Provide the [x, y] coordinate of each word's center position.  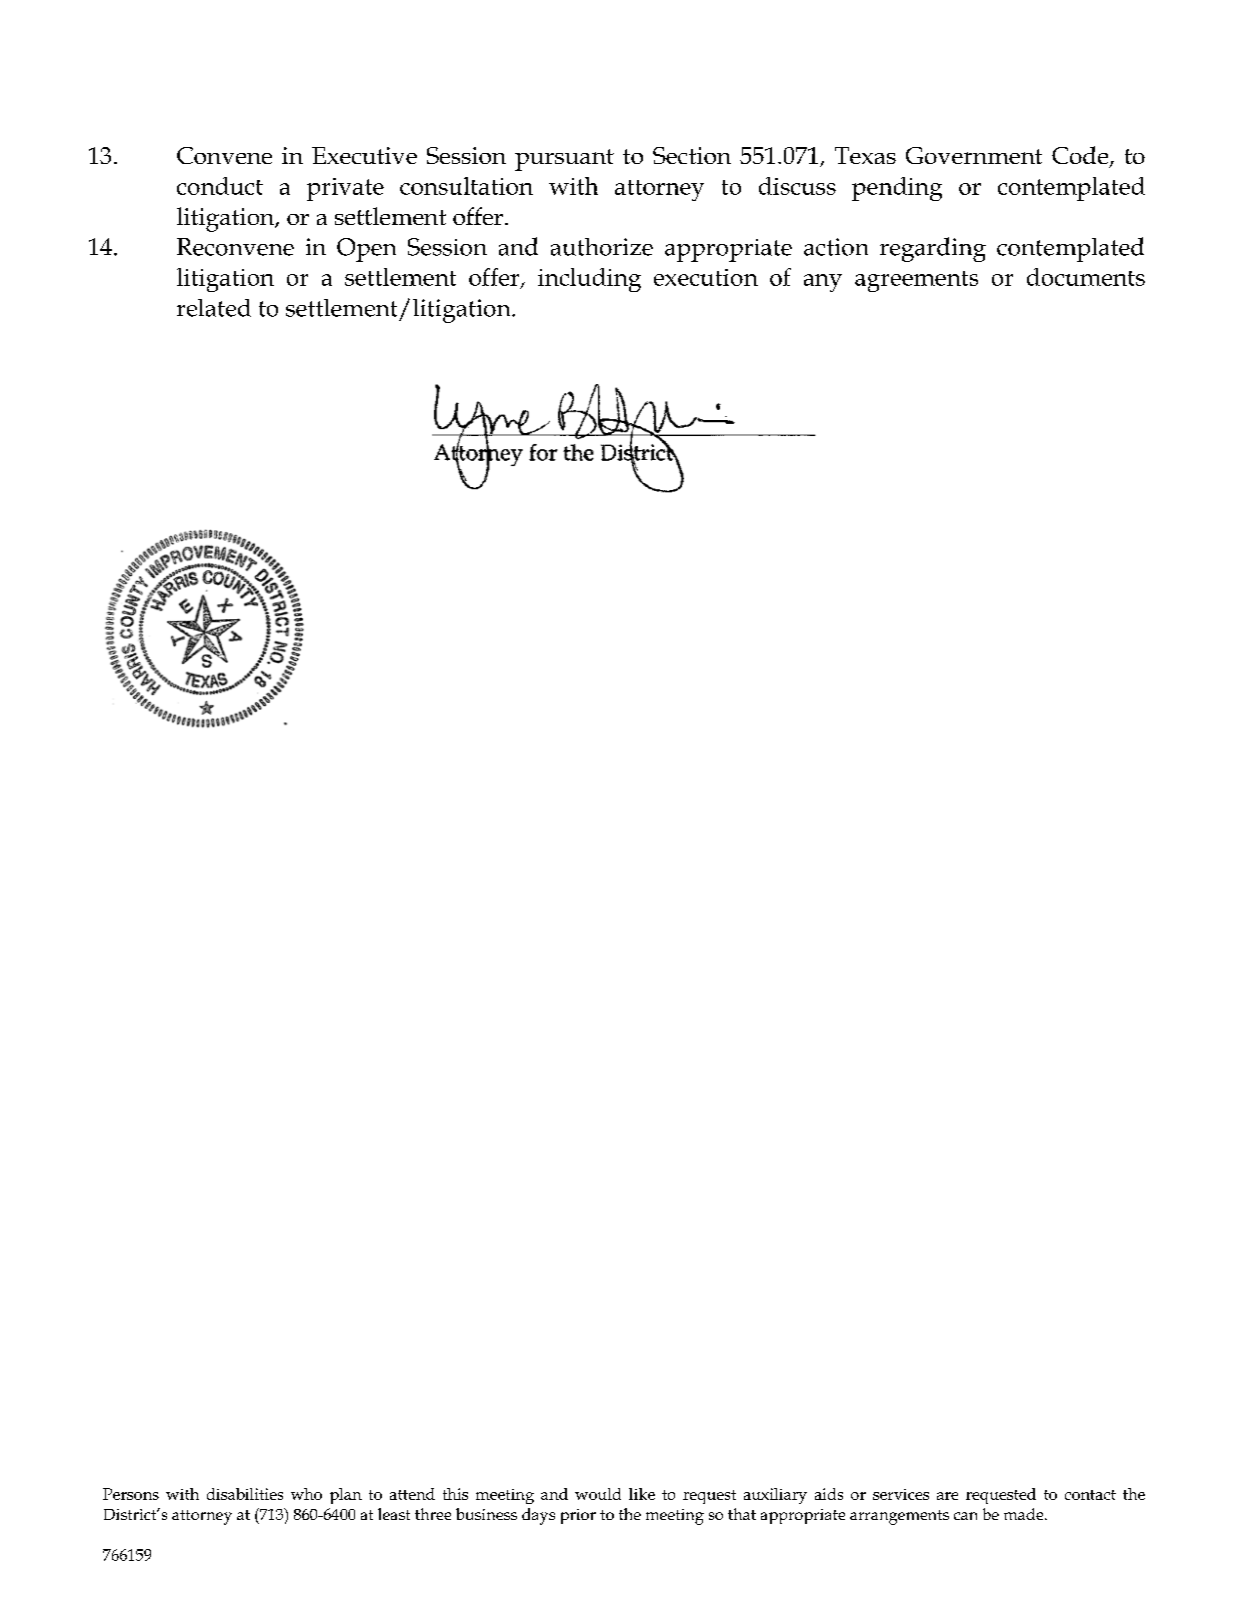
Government [974, 155]
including [589, 280]
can [965, 1516]
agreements [916, 281]
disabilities [245, 1494]
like [642, 1494]
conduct [220, 186]
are [947, 1496]
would [598, 1494]
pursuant [564, 160]
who [306, 1494]
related [214, 308]
